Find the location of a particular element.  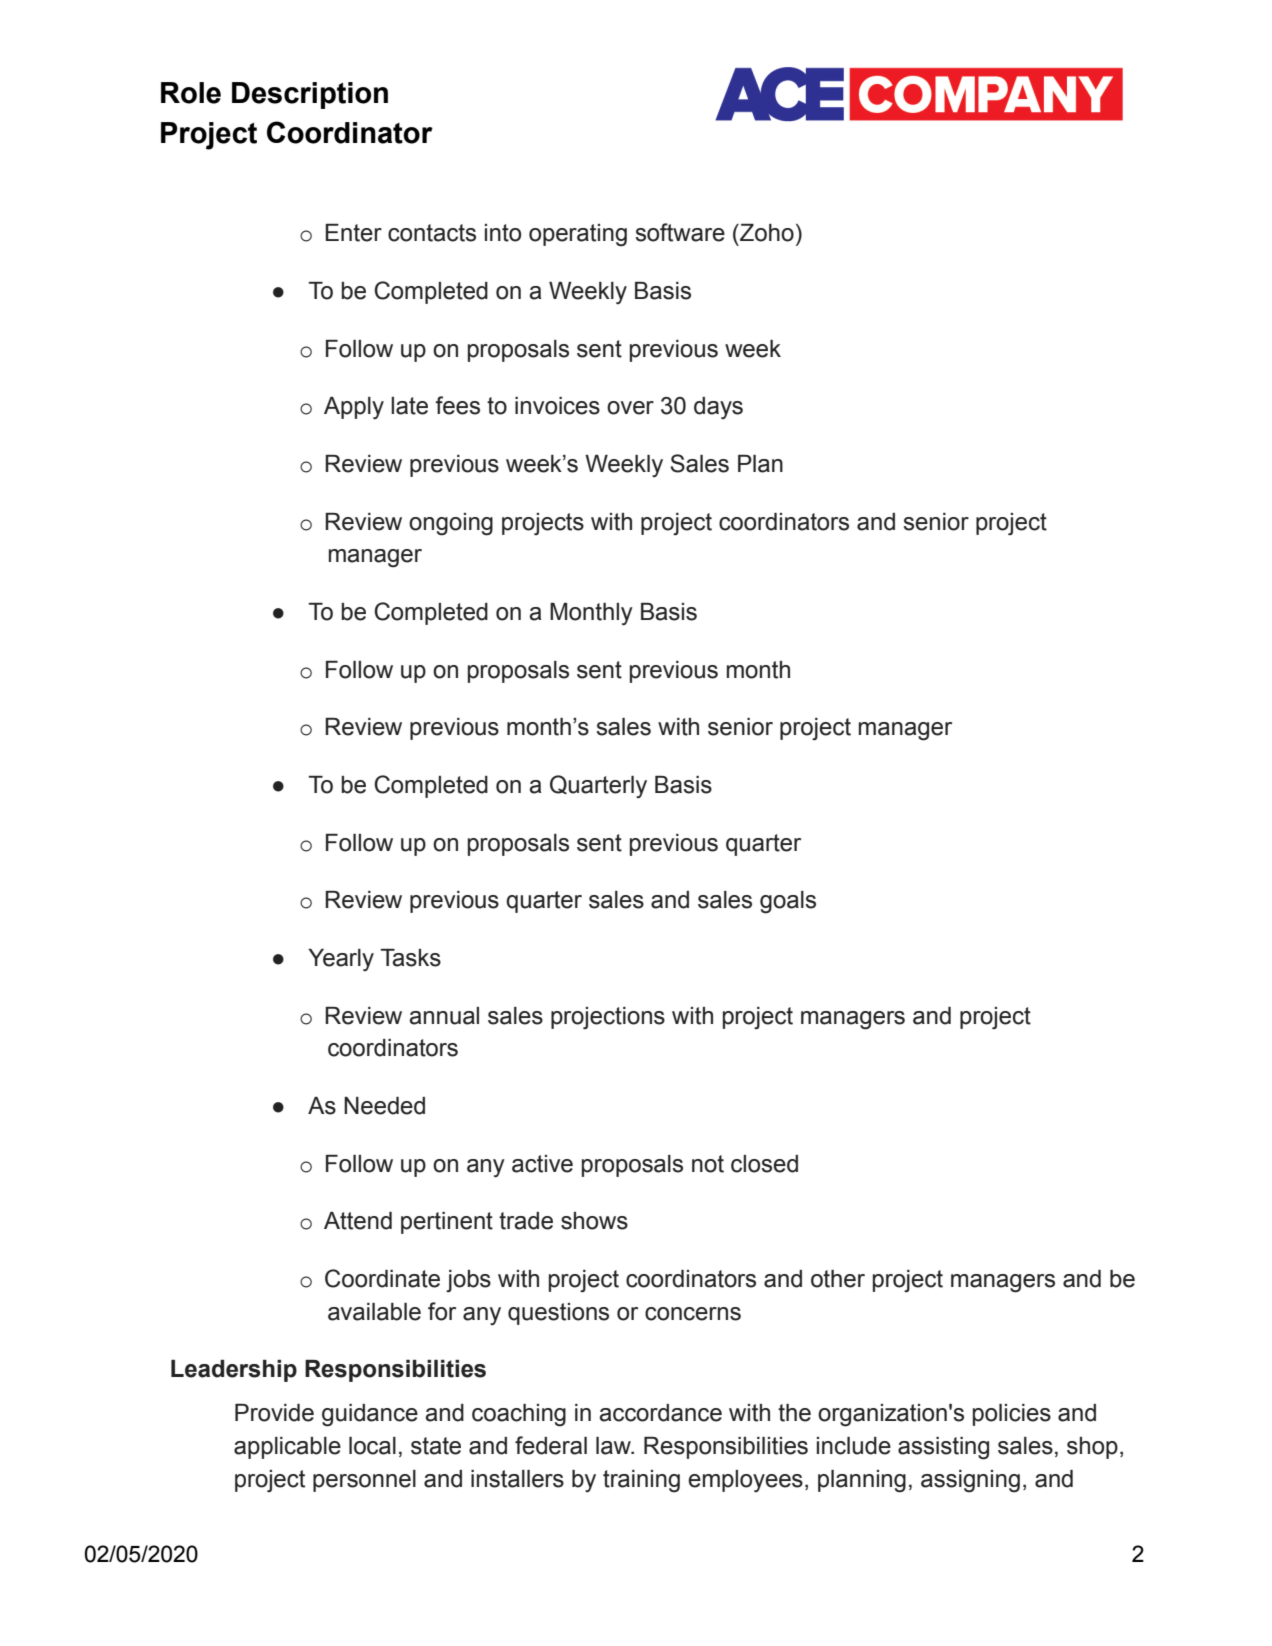

Yearly is located at coordinates (341, 960).
